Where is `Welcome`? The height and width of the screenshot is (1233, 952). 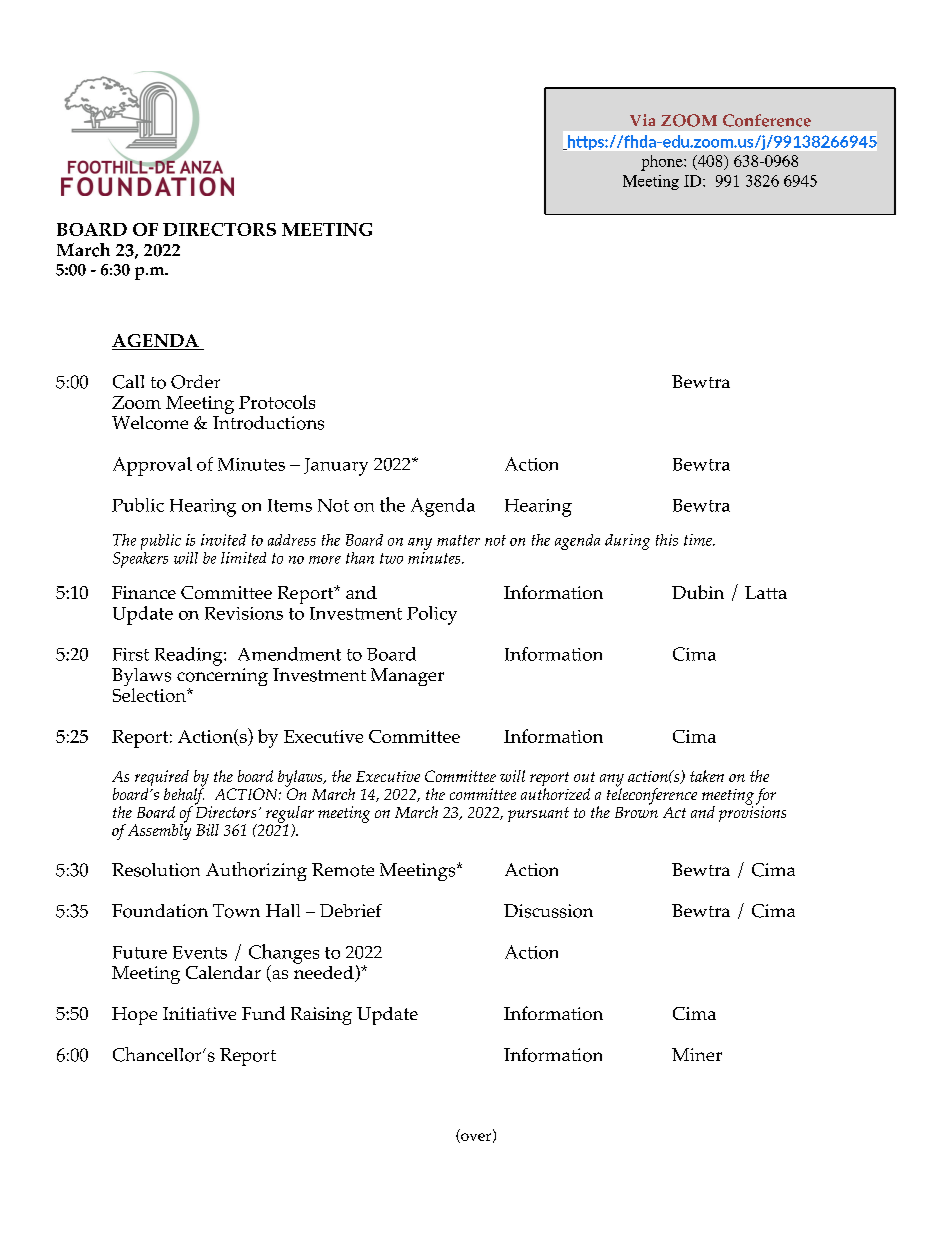 Welcome is located at coordinates (150, 423).
